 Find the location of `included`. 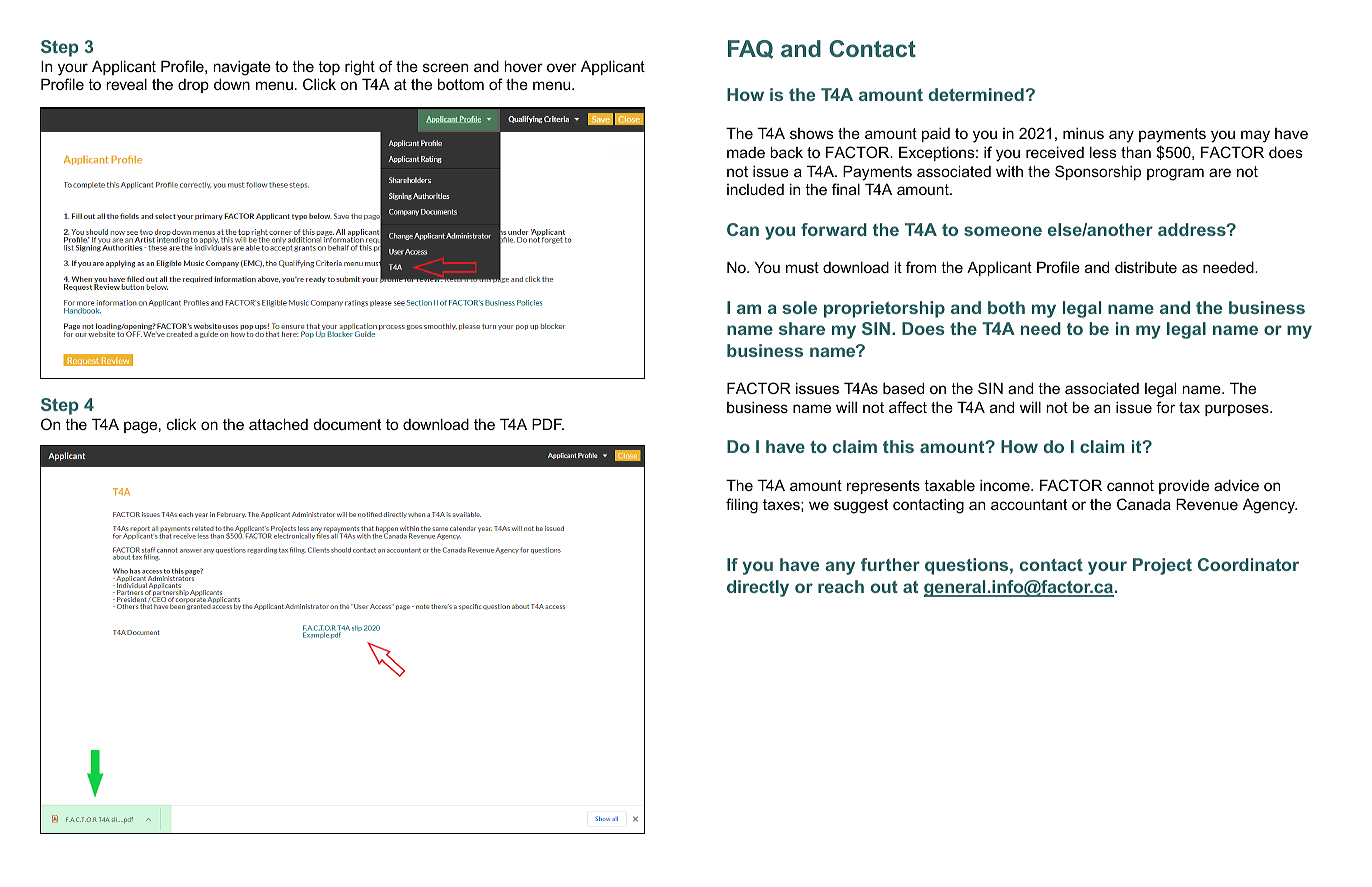

included is located at coordinates (755, 189).
